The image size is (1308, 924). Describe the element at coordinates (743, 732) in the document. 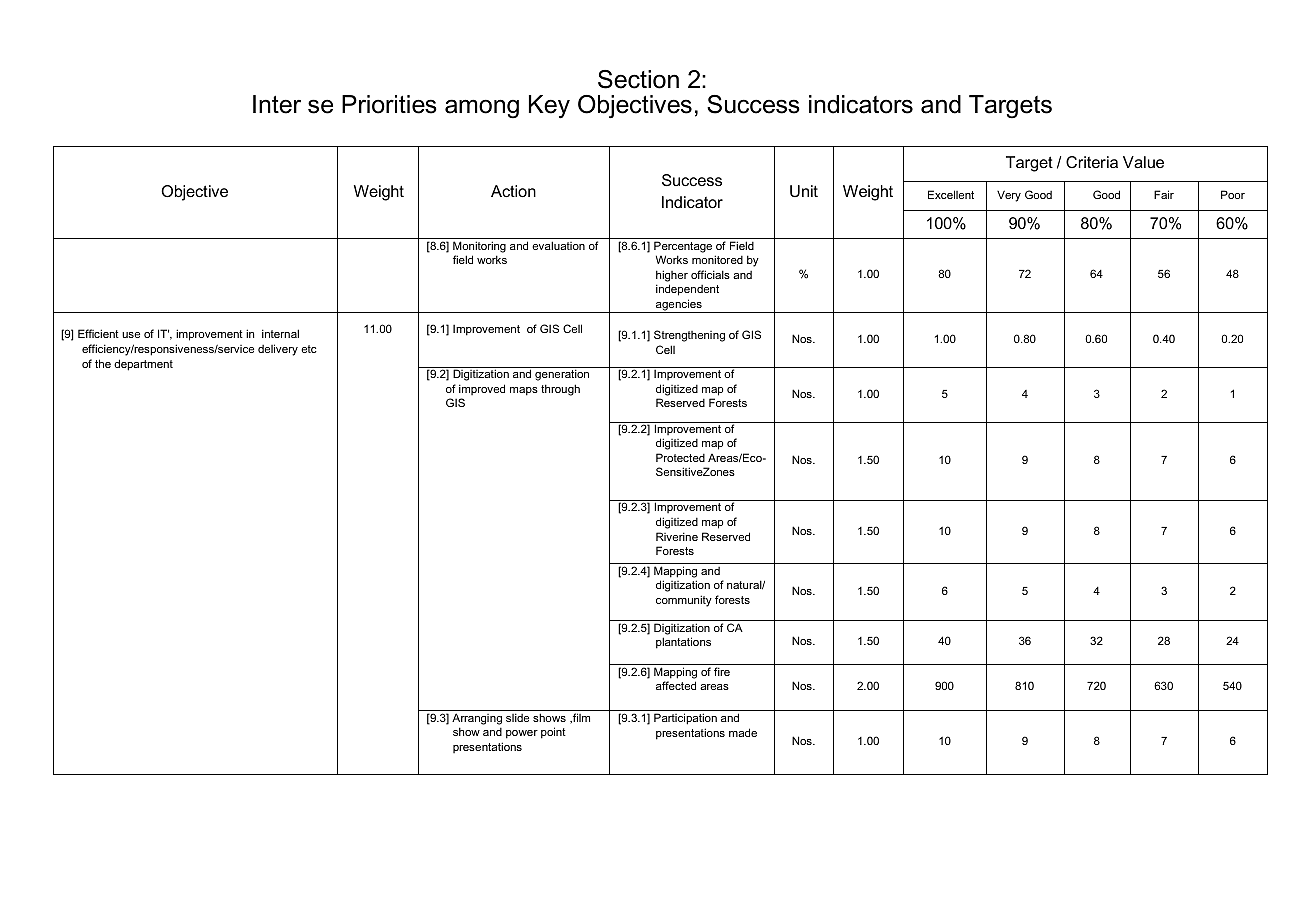

I see `made` at that location.
